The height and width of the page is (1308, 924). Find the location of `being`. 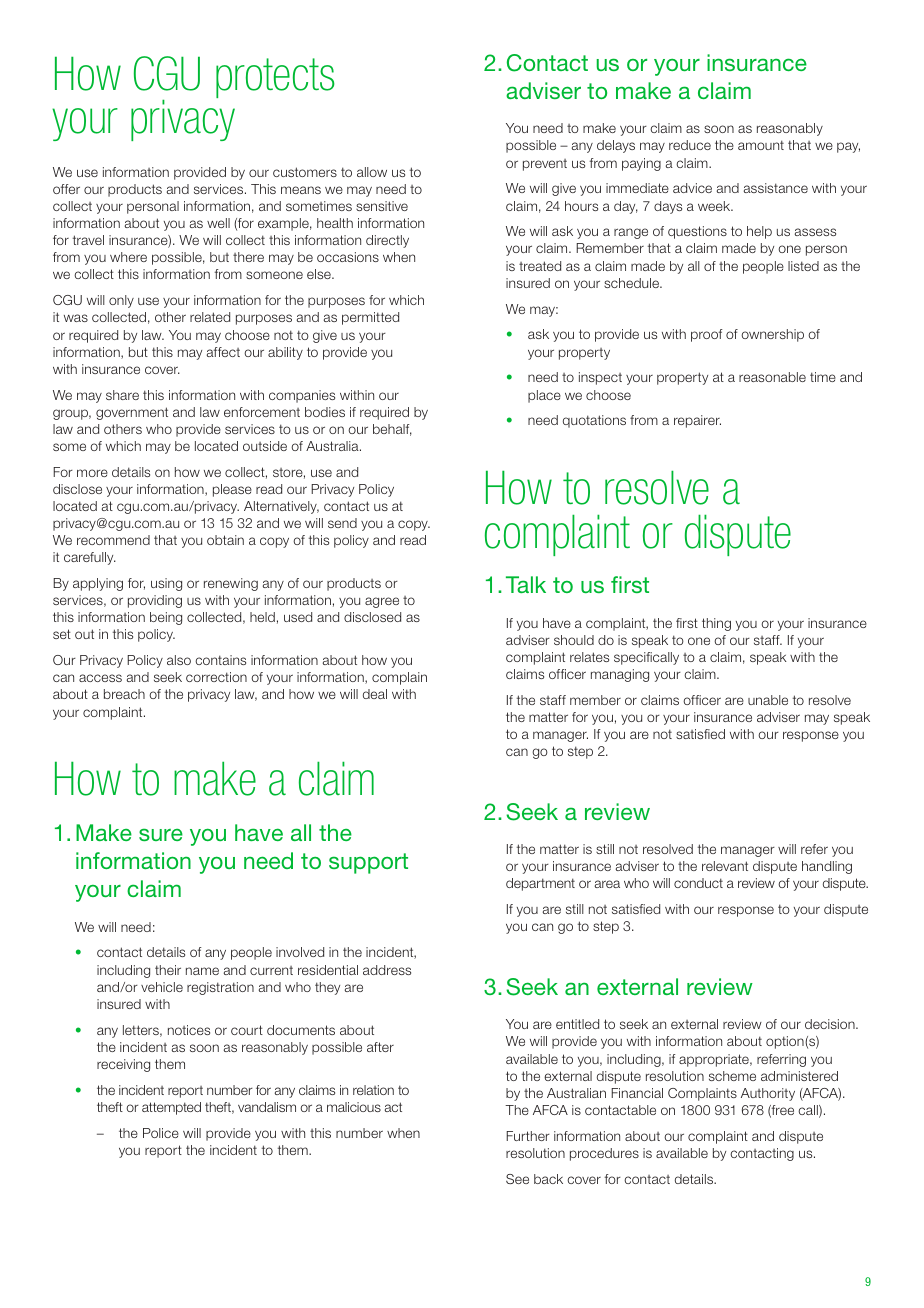

being is located at coordinates (166, 618).
